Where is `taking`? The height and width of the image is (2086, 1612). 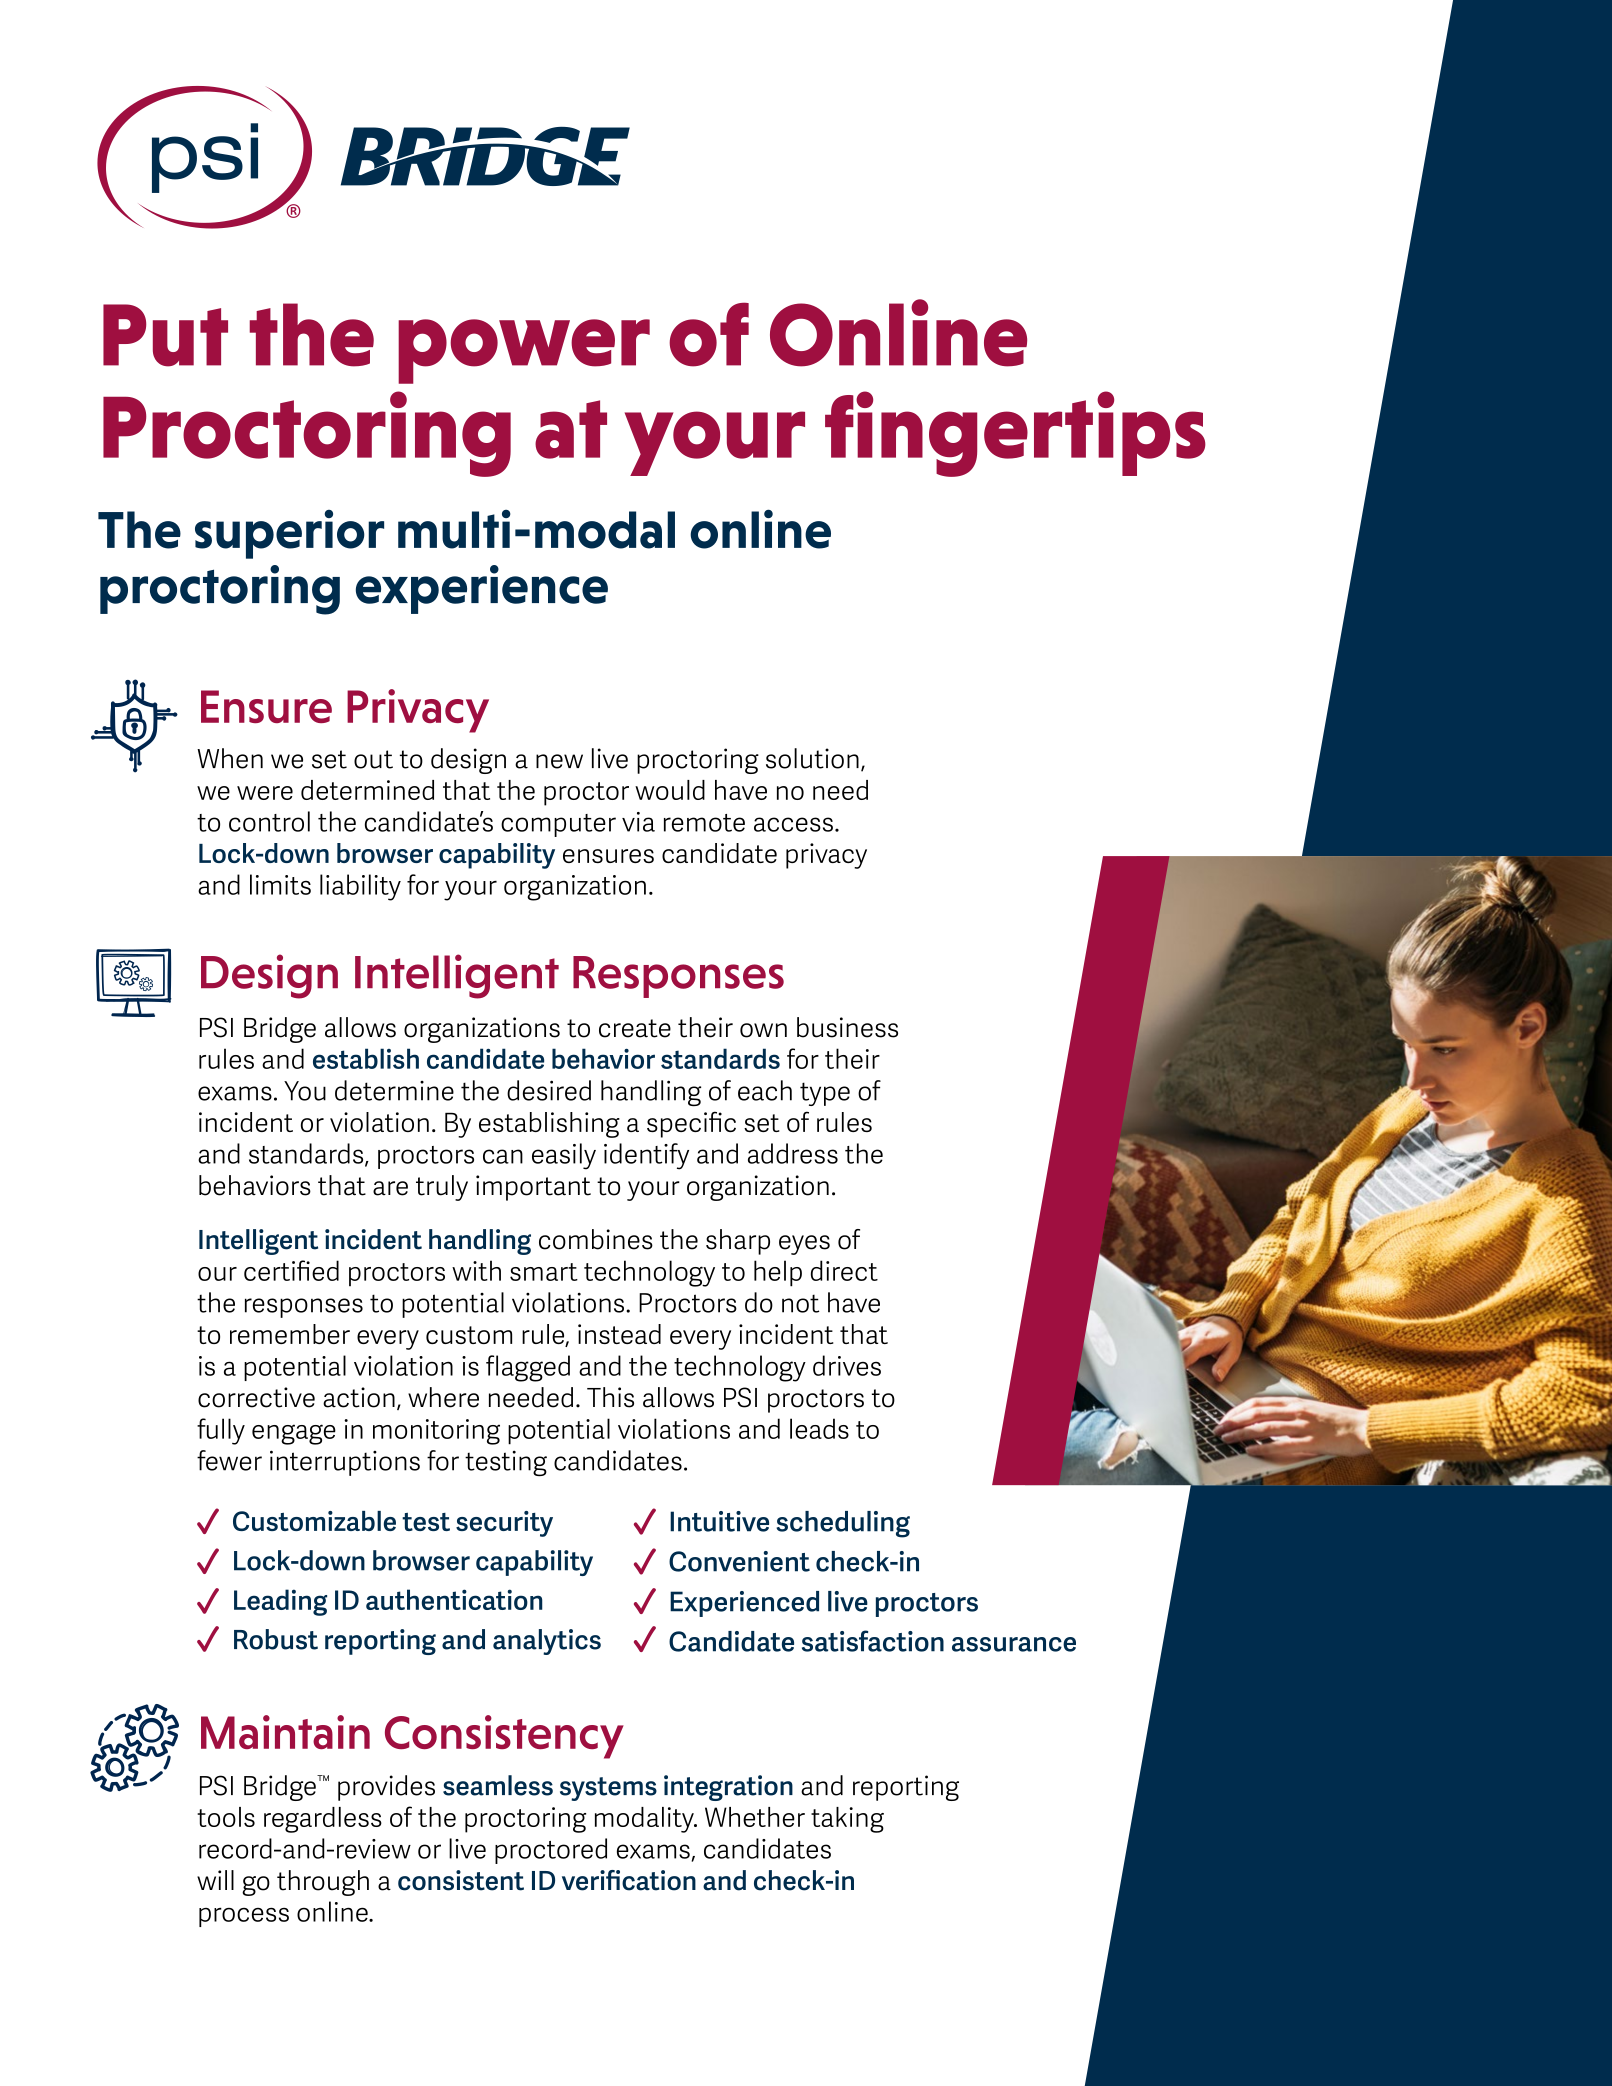
taking is located at coordinates (847, 1820).
